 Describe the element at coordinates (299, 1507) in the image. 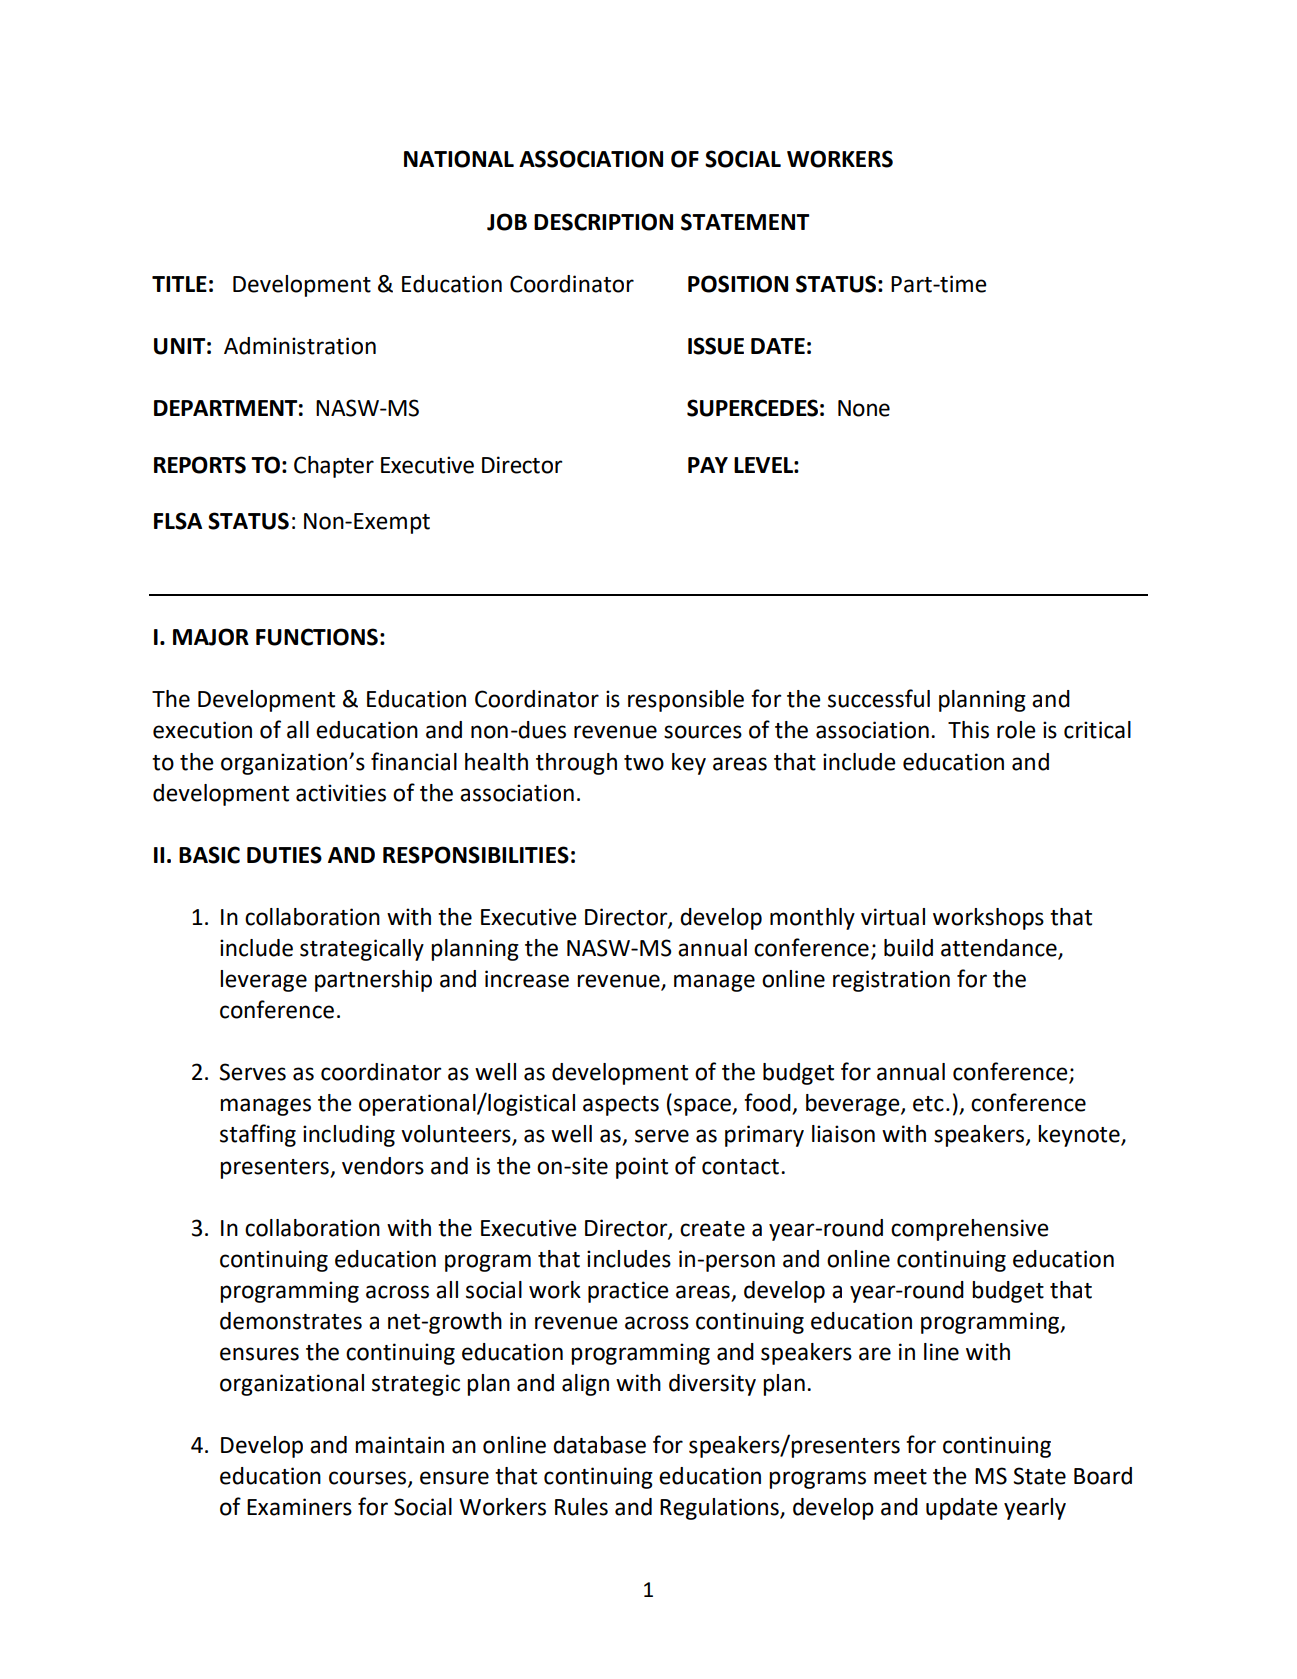

I see `Examiners` at that location.
